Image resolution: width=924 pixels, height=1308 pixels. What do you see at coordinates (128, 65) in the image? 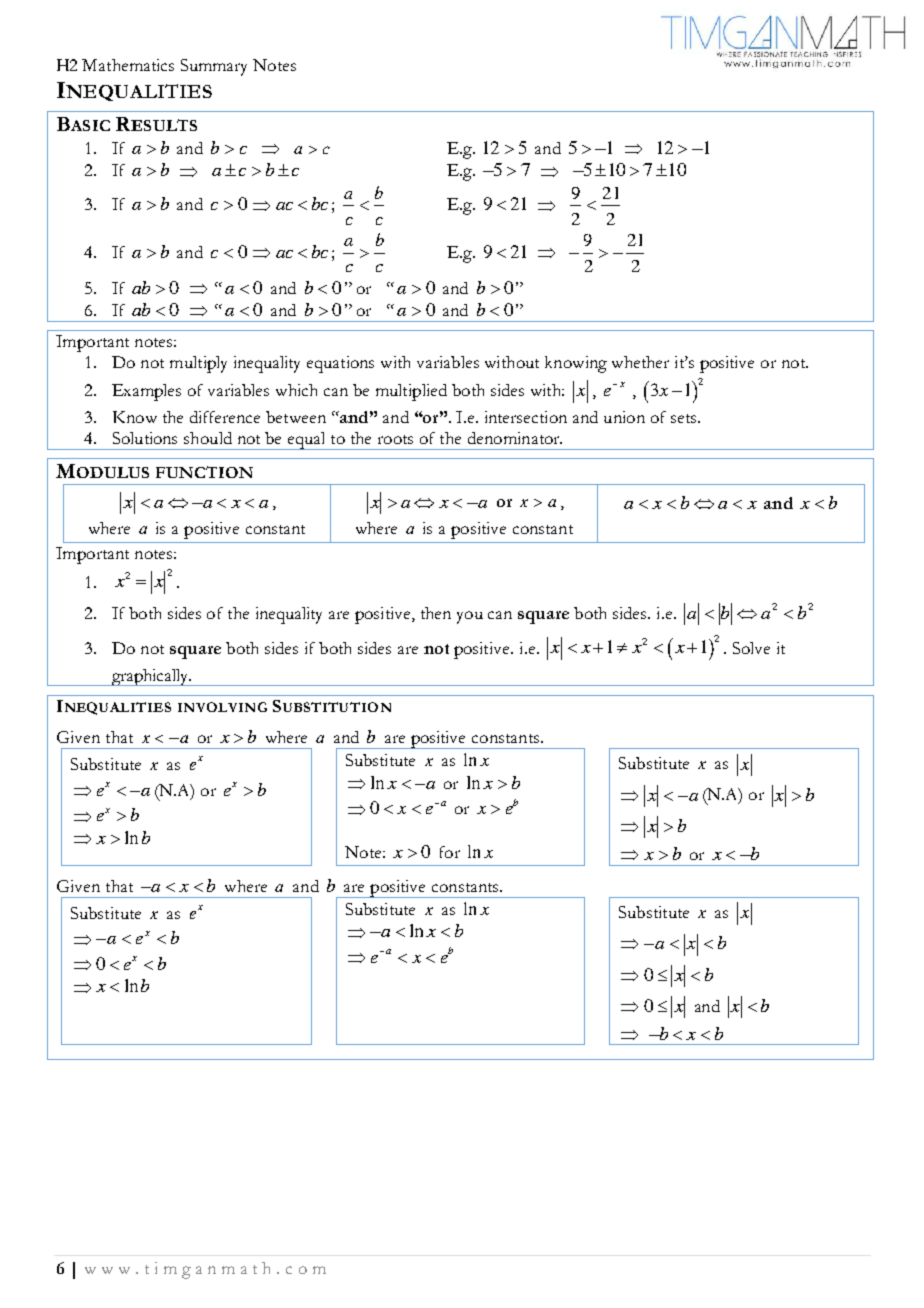
I see `Mathematics` at bounding box center [128, 65].
